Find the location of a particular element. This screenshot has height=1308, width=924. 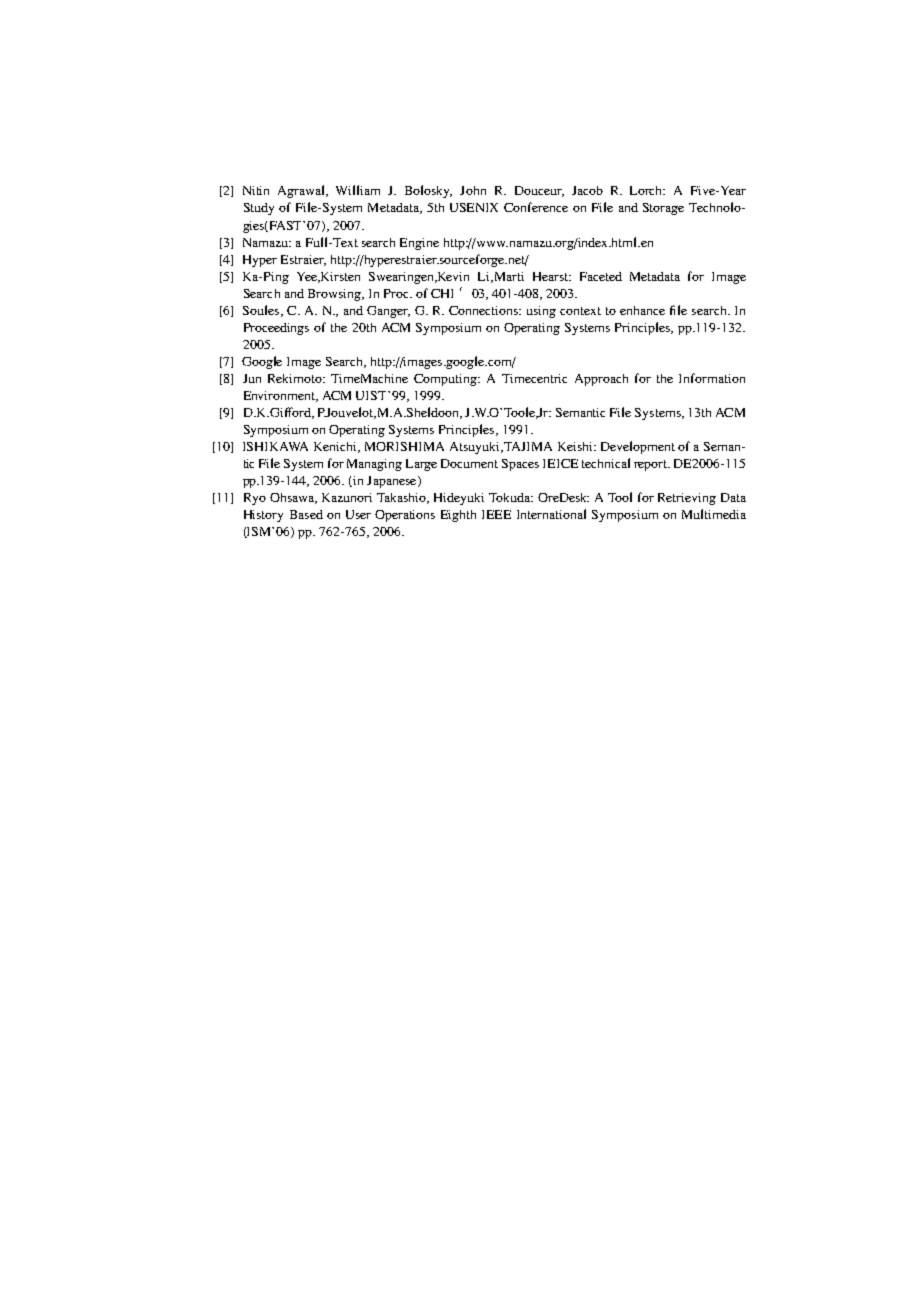

Based is located at coordinates (306, 514).
